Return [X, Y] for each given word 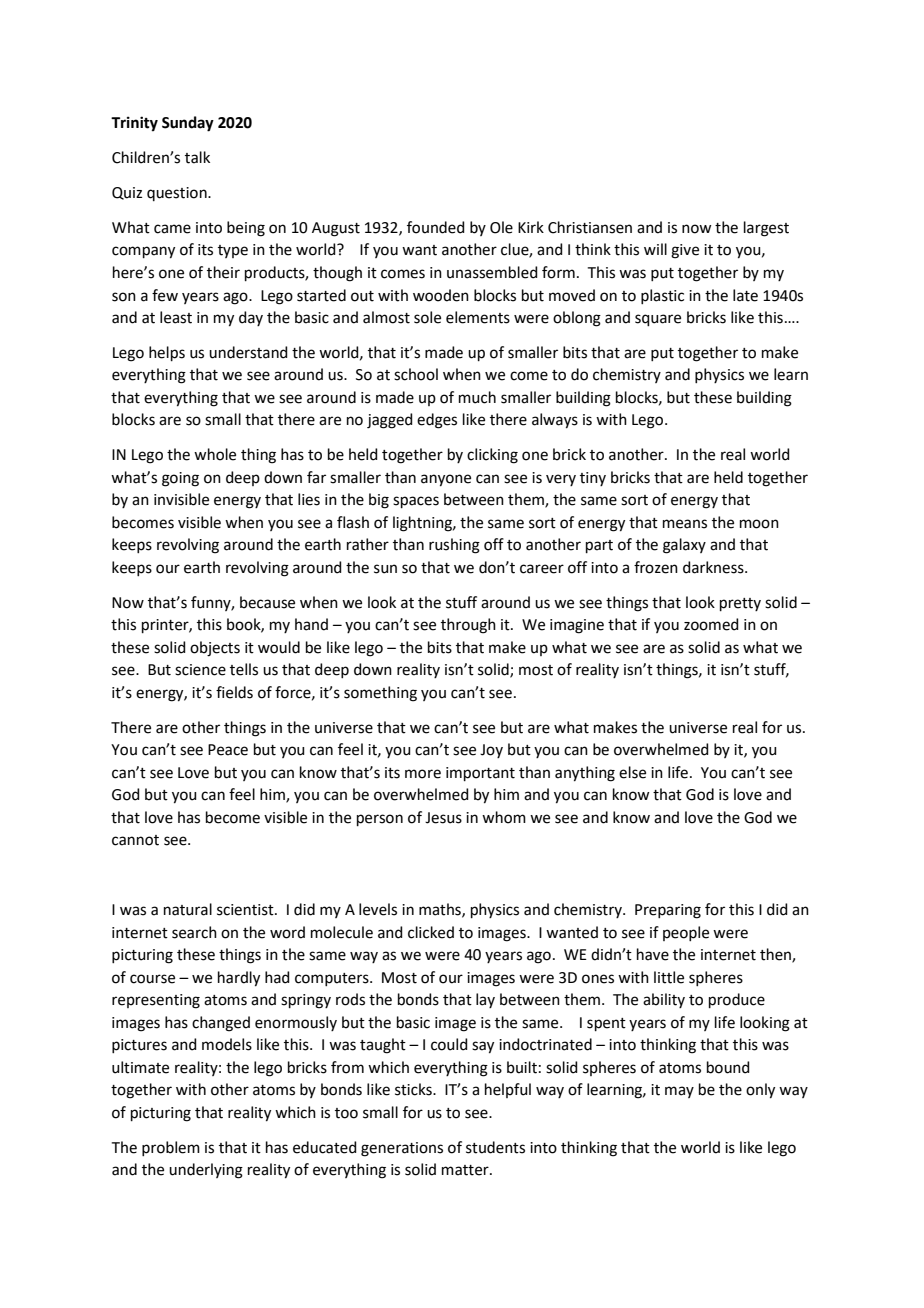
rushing [454, 546]
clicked [431, 932]
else [632, 772]
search [194, 932]
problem [171, 1148]
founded [436, 227]
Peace [228, 750]
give [685, 251]
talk [197, 157]
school [416, 374]
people [686, 933]
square [658, 320]
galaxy [684, 546]
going [180, 479]
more [423, 774]
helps [167, 353]
